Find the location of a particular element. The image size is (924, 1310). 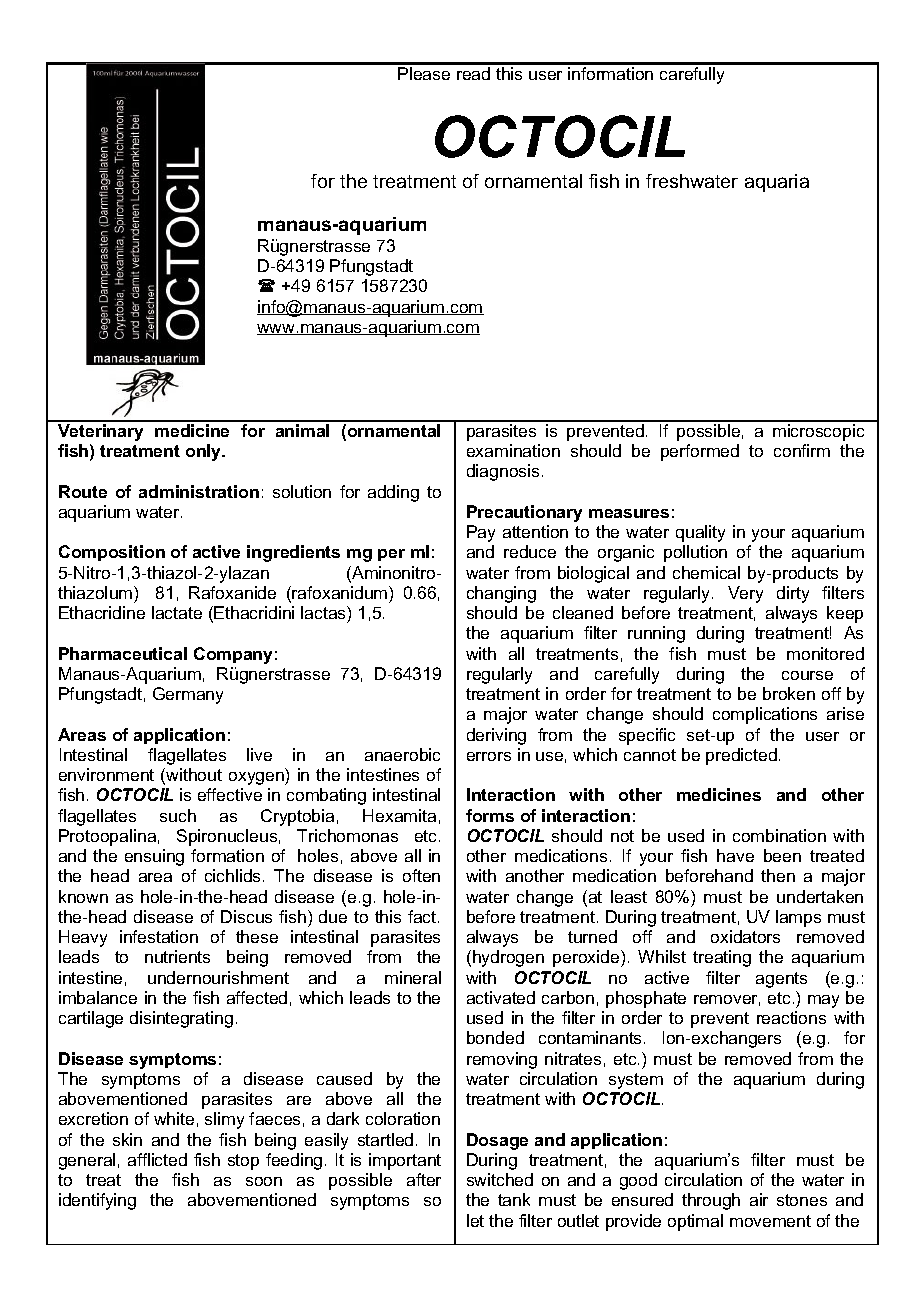

confirm is located at coordinates (802, 450).
